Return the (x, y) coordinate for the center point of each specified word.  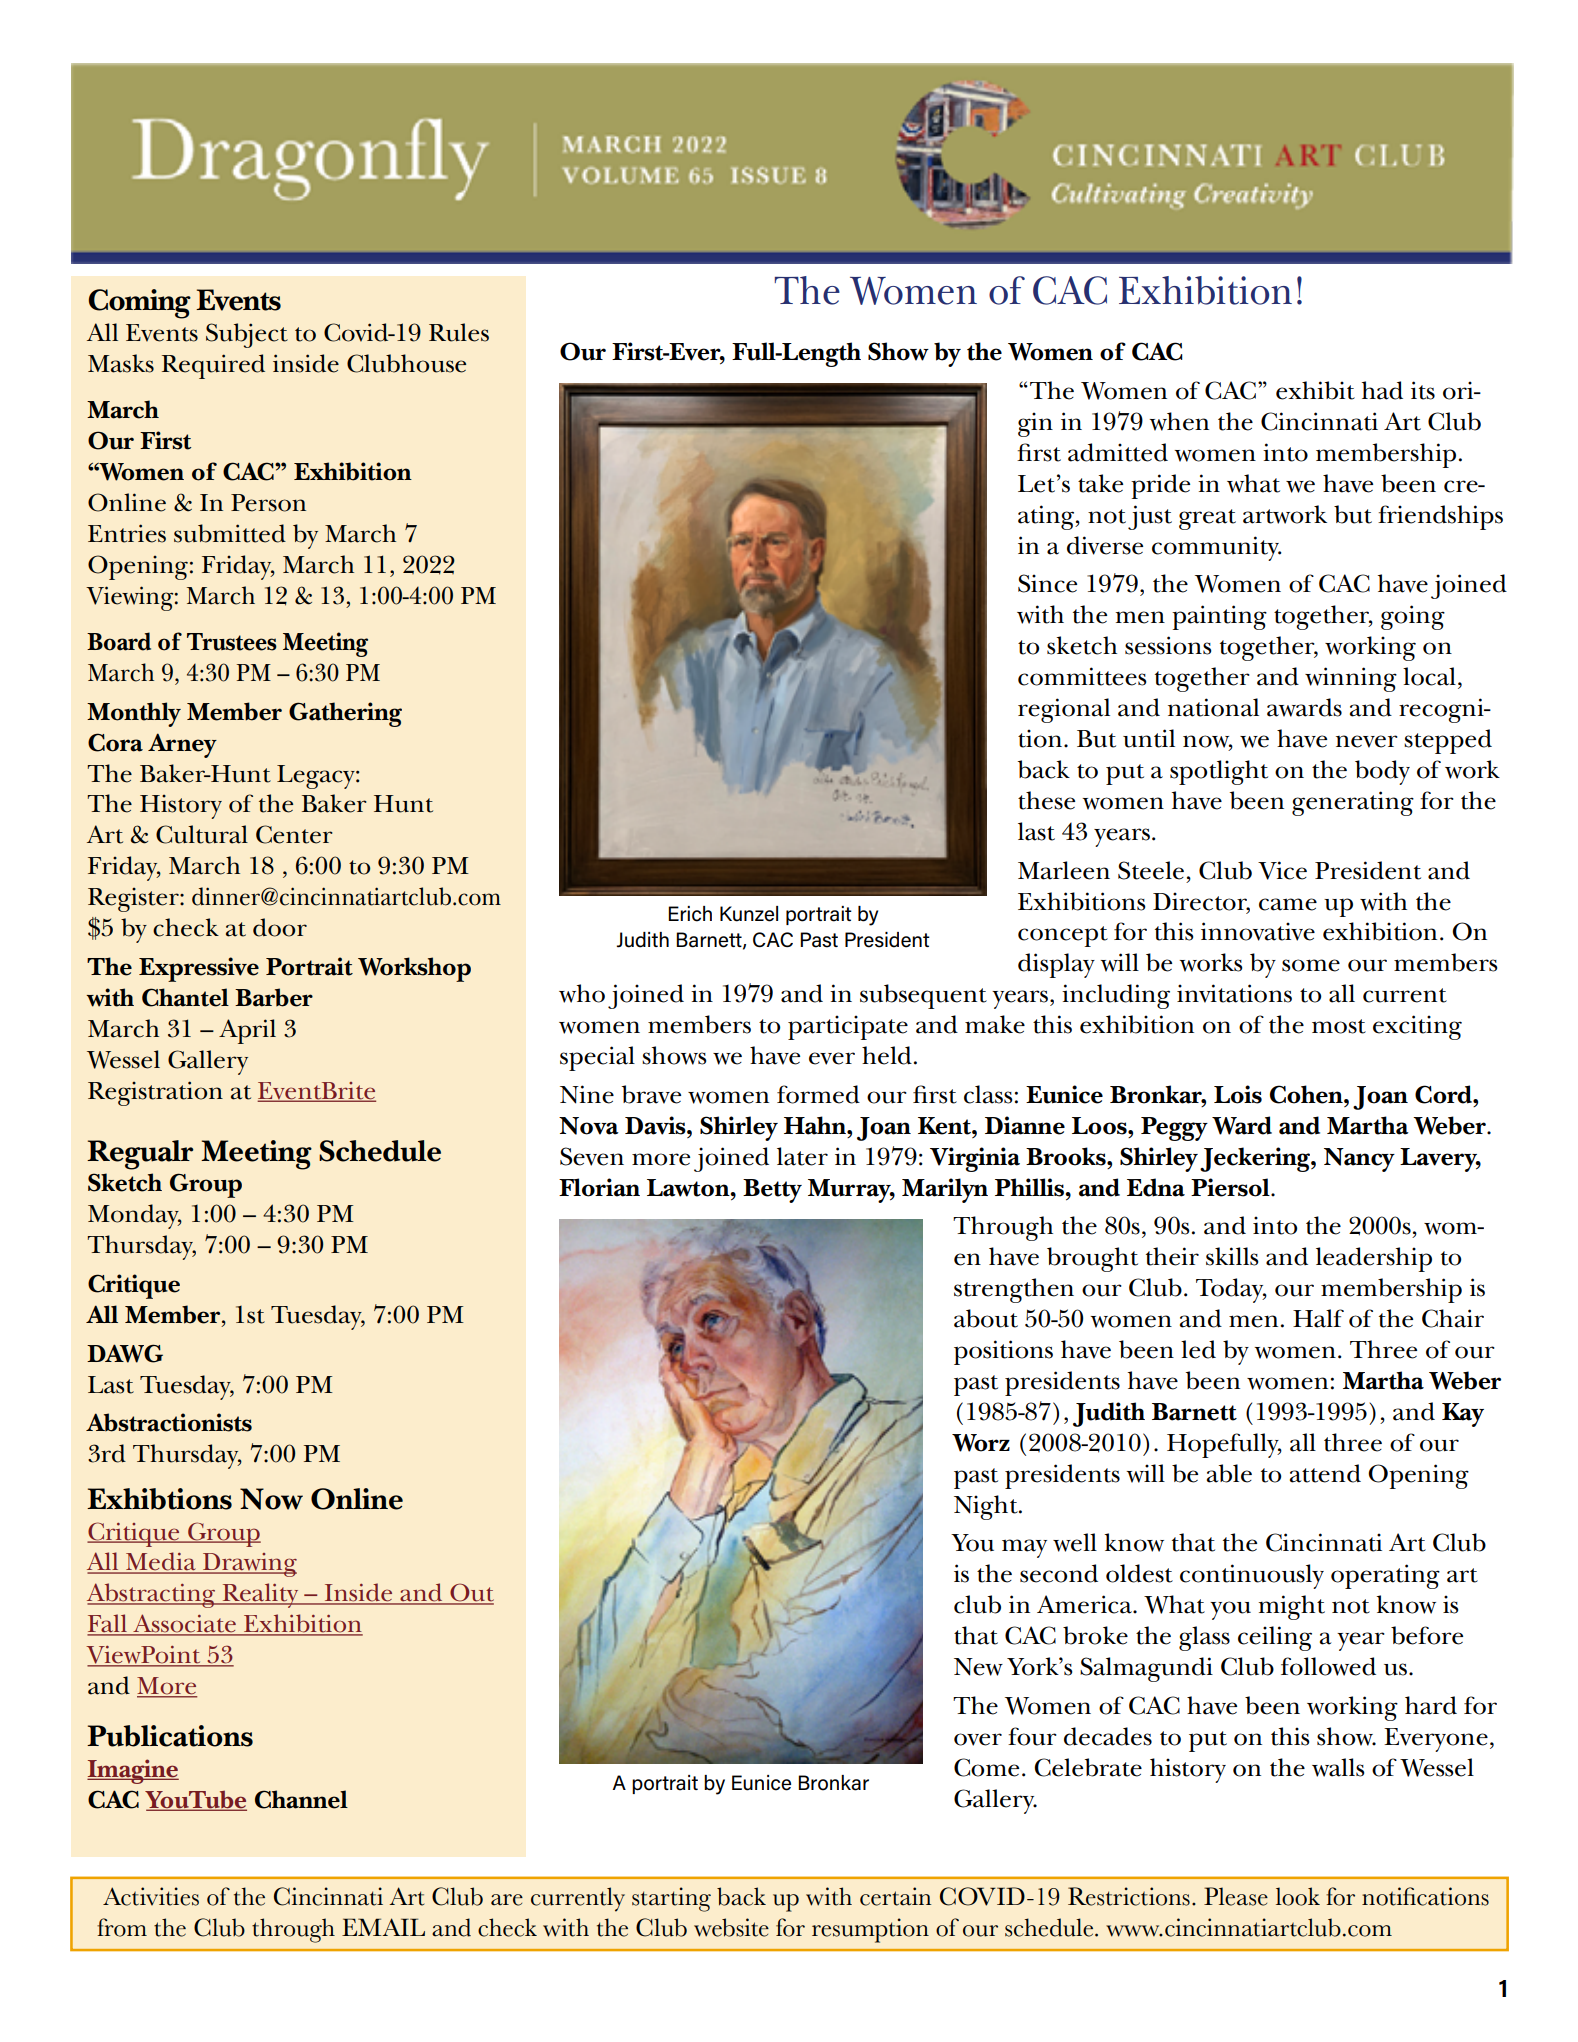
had (1382, 390)
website (731, 1927)
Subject (247, 335)
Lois (1238, 1094)
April (247, 1031)
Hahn (816, 1125)
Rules (459, 332)
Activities (151, 1896)
